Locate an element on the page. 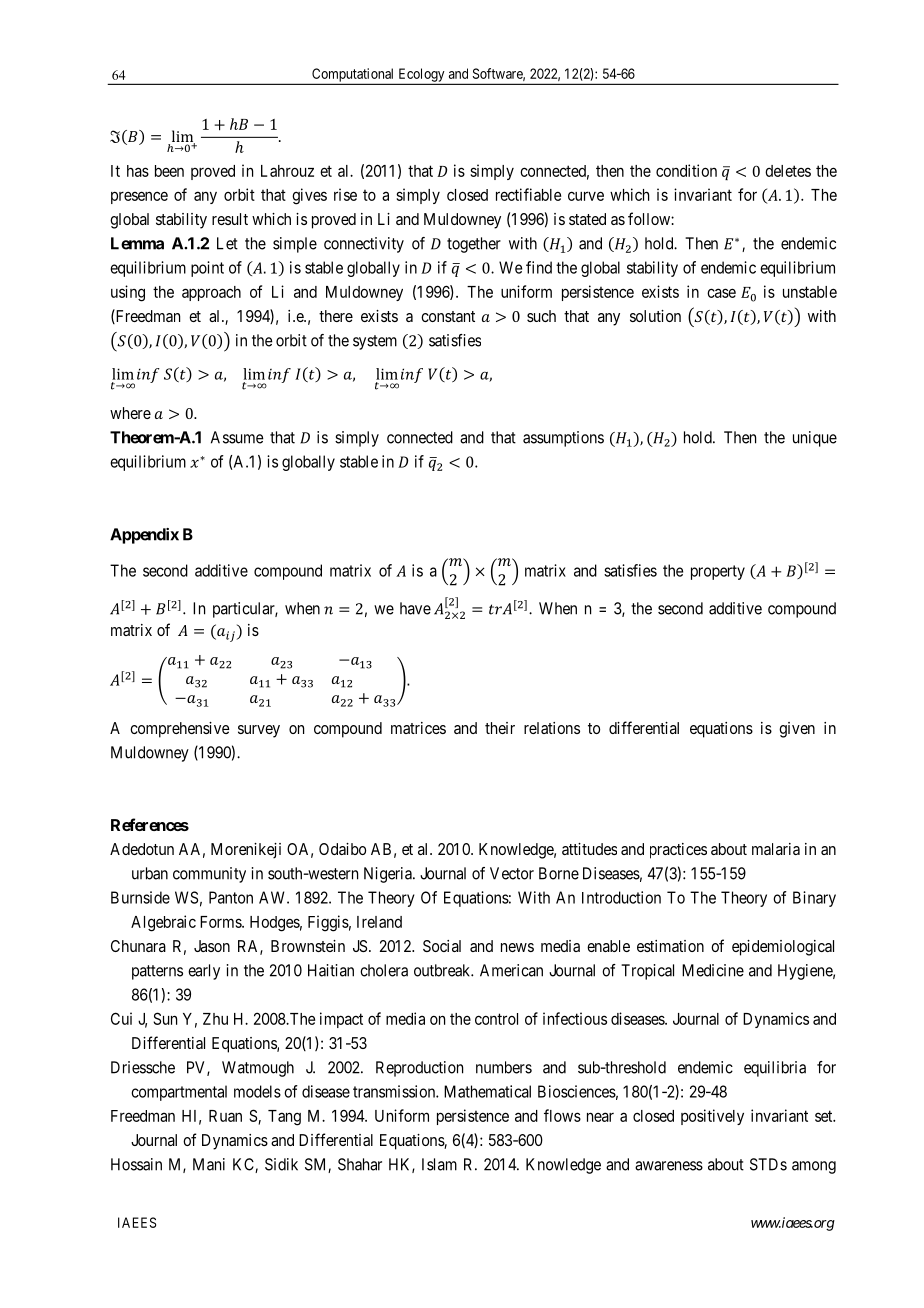 The width and height of the document is (924, 1308). been is located at coordinates (169, 171).
